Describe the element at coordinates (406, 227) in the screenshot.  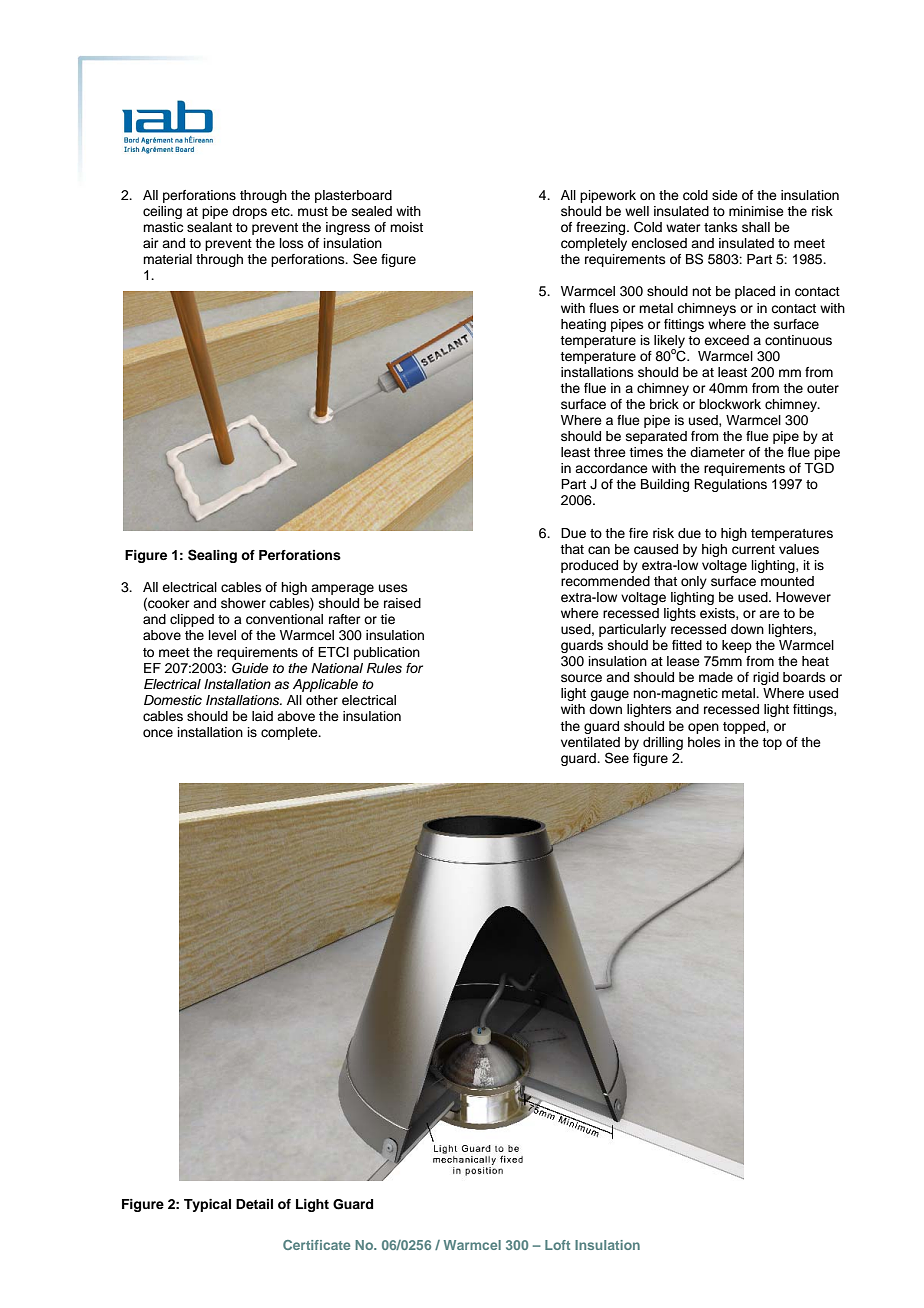
I see `moist` at that location.
